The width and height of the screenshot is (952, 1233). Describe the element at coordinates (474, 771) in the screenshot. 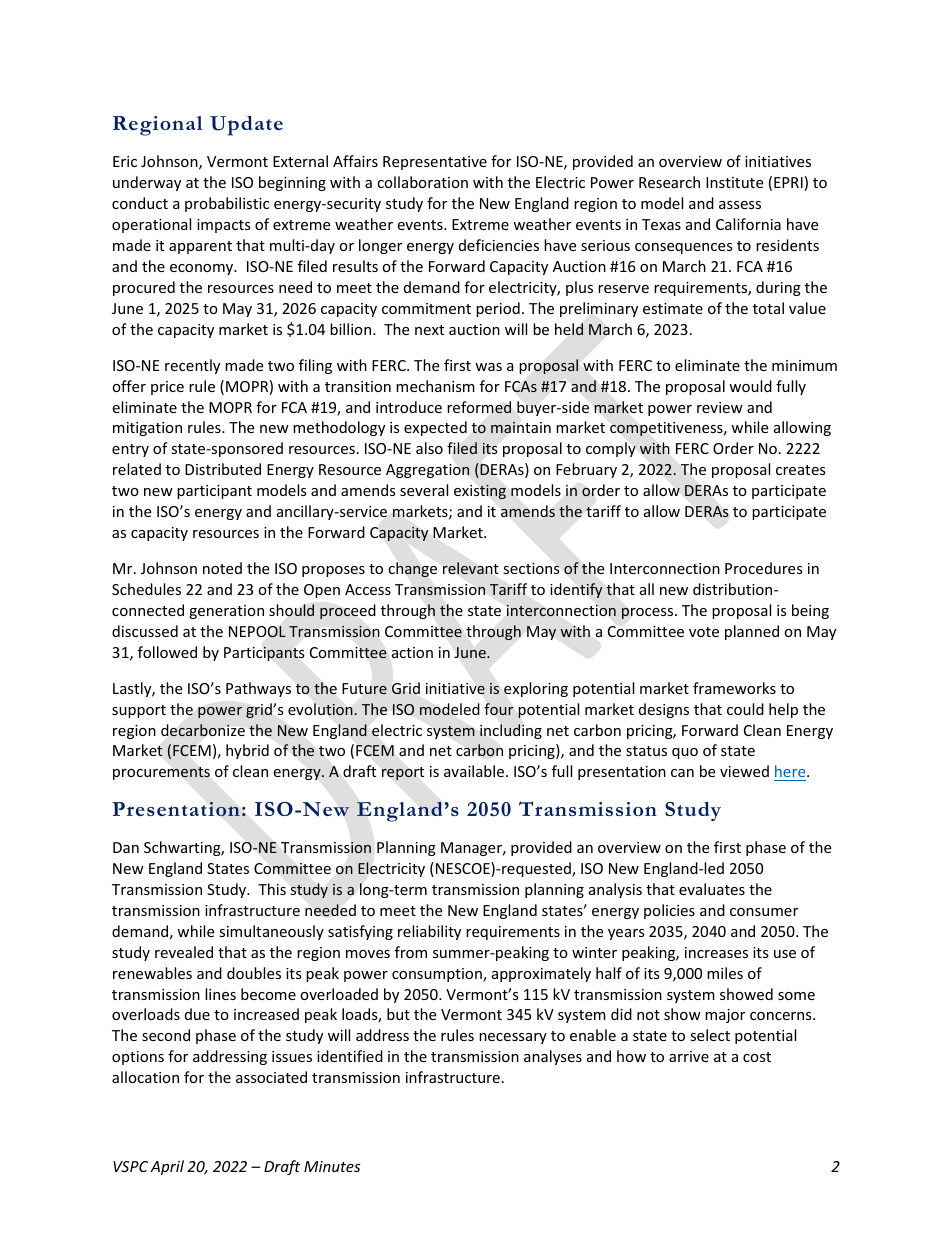

I see `available` at that location.
